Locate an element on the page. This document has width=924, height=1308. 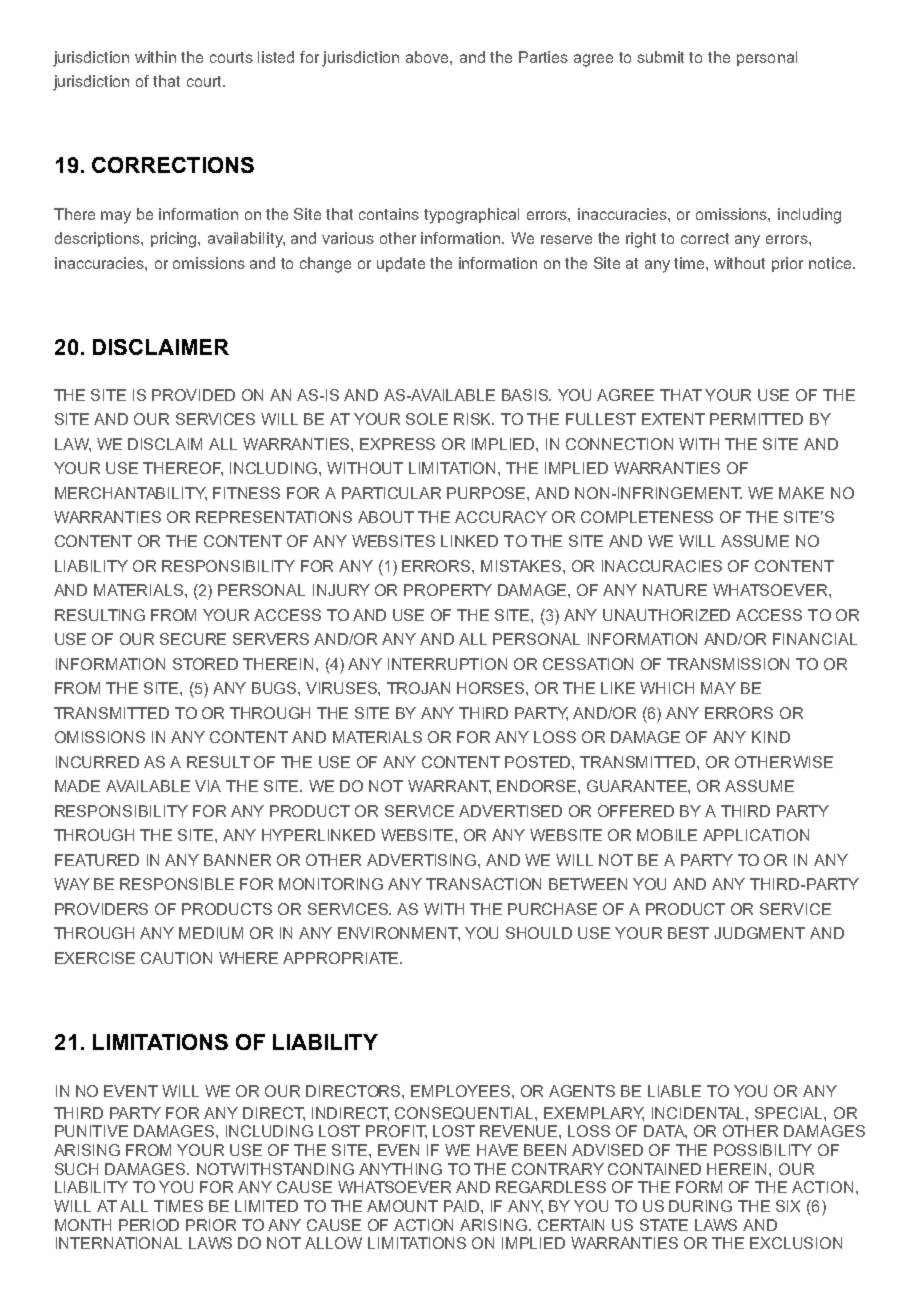
Parties is located at coordinates (543, 57).
